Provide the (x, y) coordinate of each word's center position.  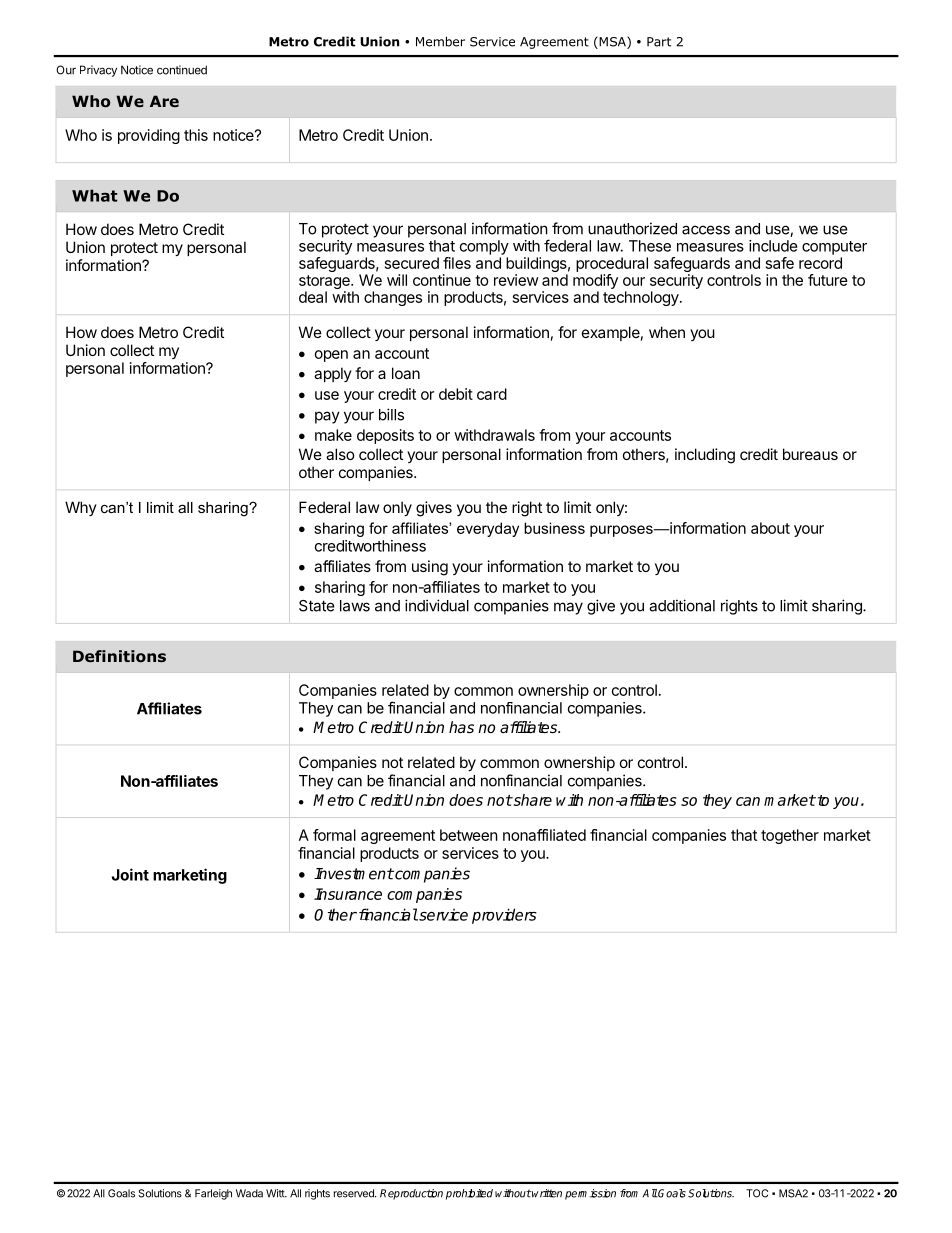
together (790, 836)
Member (440, 41)
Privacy (98, 71)
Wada (249, 1193)
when (667, 332)
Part (659, 42)
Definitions (119, 656)
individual (437, 605)
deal (313, 297)
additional (682, 605)
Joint (130, 874)
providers (504, 916)
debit (456, 394)
